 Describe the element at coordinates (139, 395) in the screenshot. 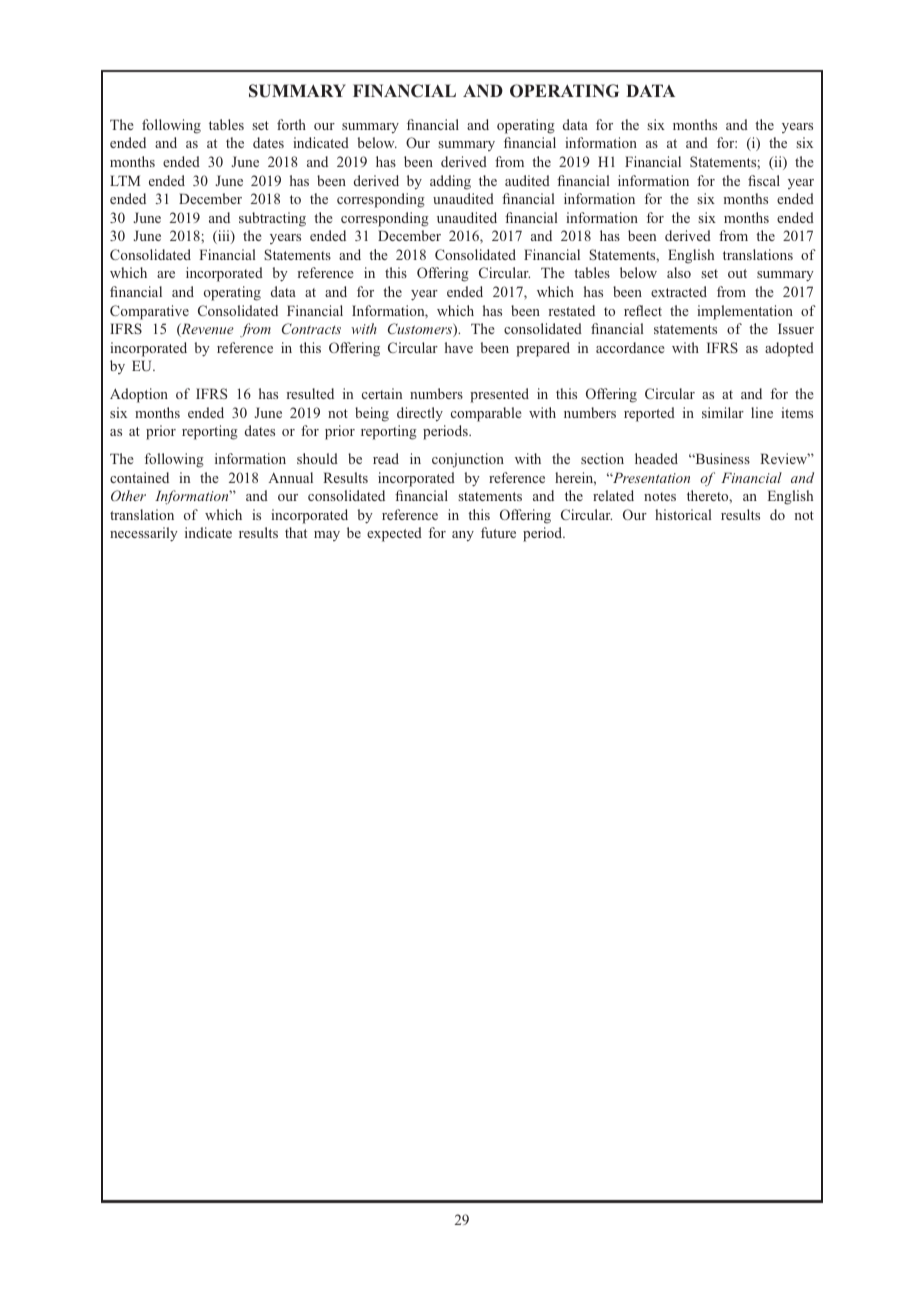

I see `Adoption` at that location.
